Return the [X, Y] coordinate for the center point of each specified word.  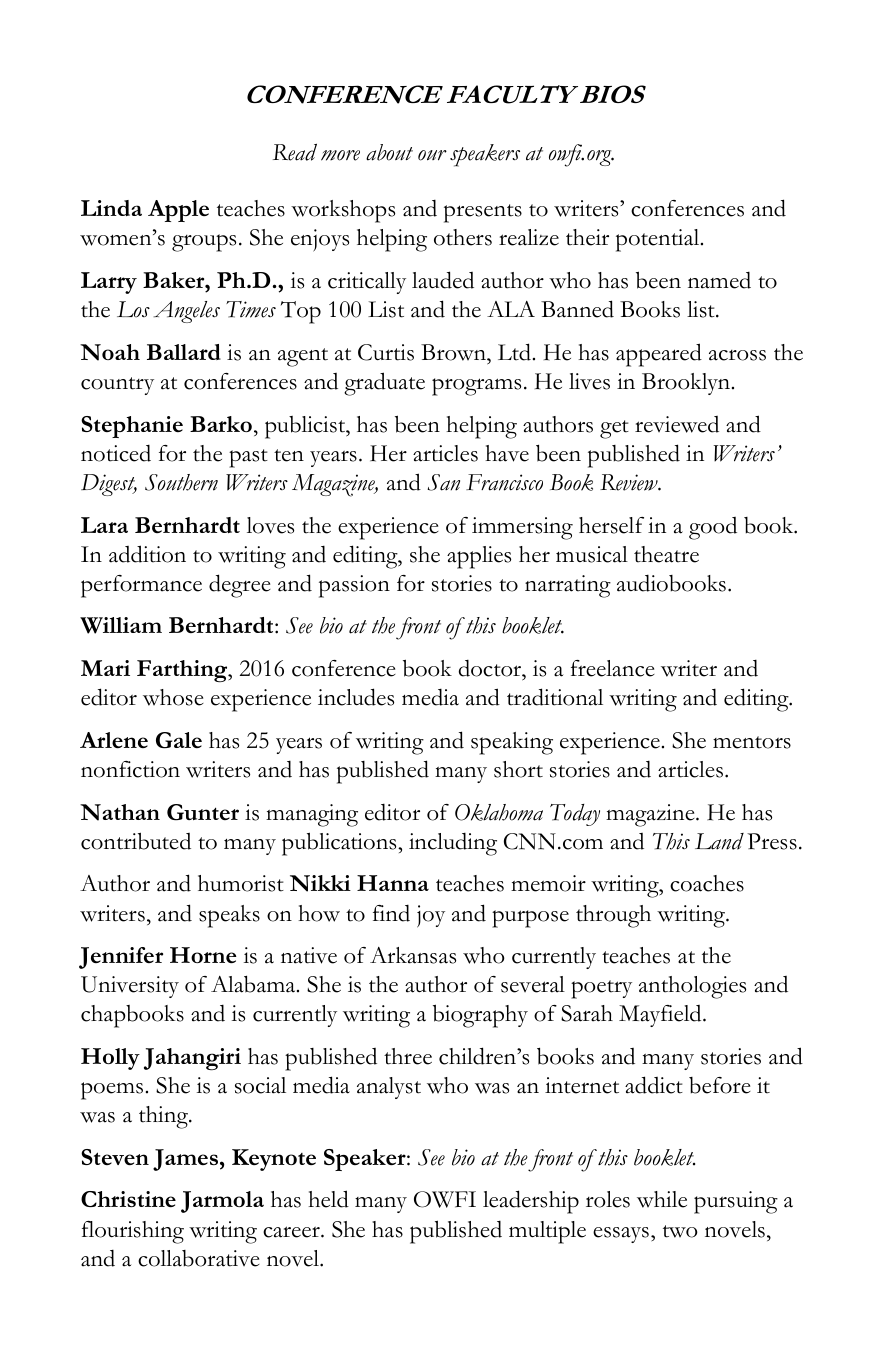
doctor [491, 668]
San [443, 482]
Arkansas [413, 955]
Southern [181, 482]
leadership [531, 1202]
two [680, 1231]
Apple [178, 211]
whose [173, 697]
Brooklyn [686, 384]
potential [659, 240]
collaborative [199, 1258]
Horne [203, 955]
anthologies [692, 987]
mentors [752, 742]
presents [483, 213]
